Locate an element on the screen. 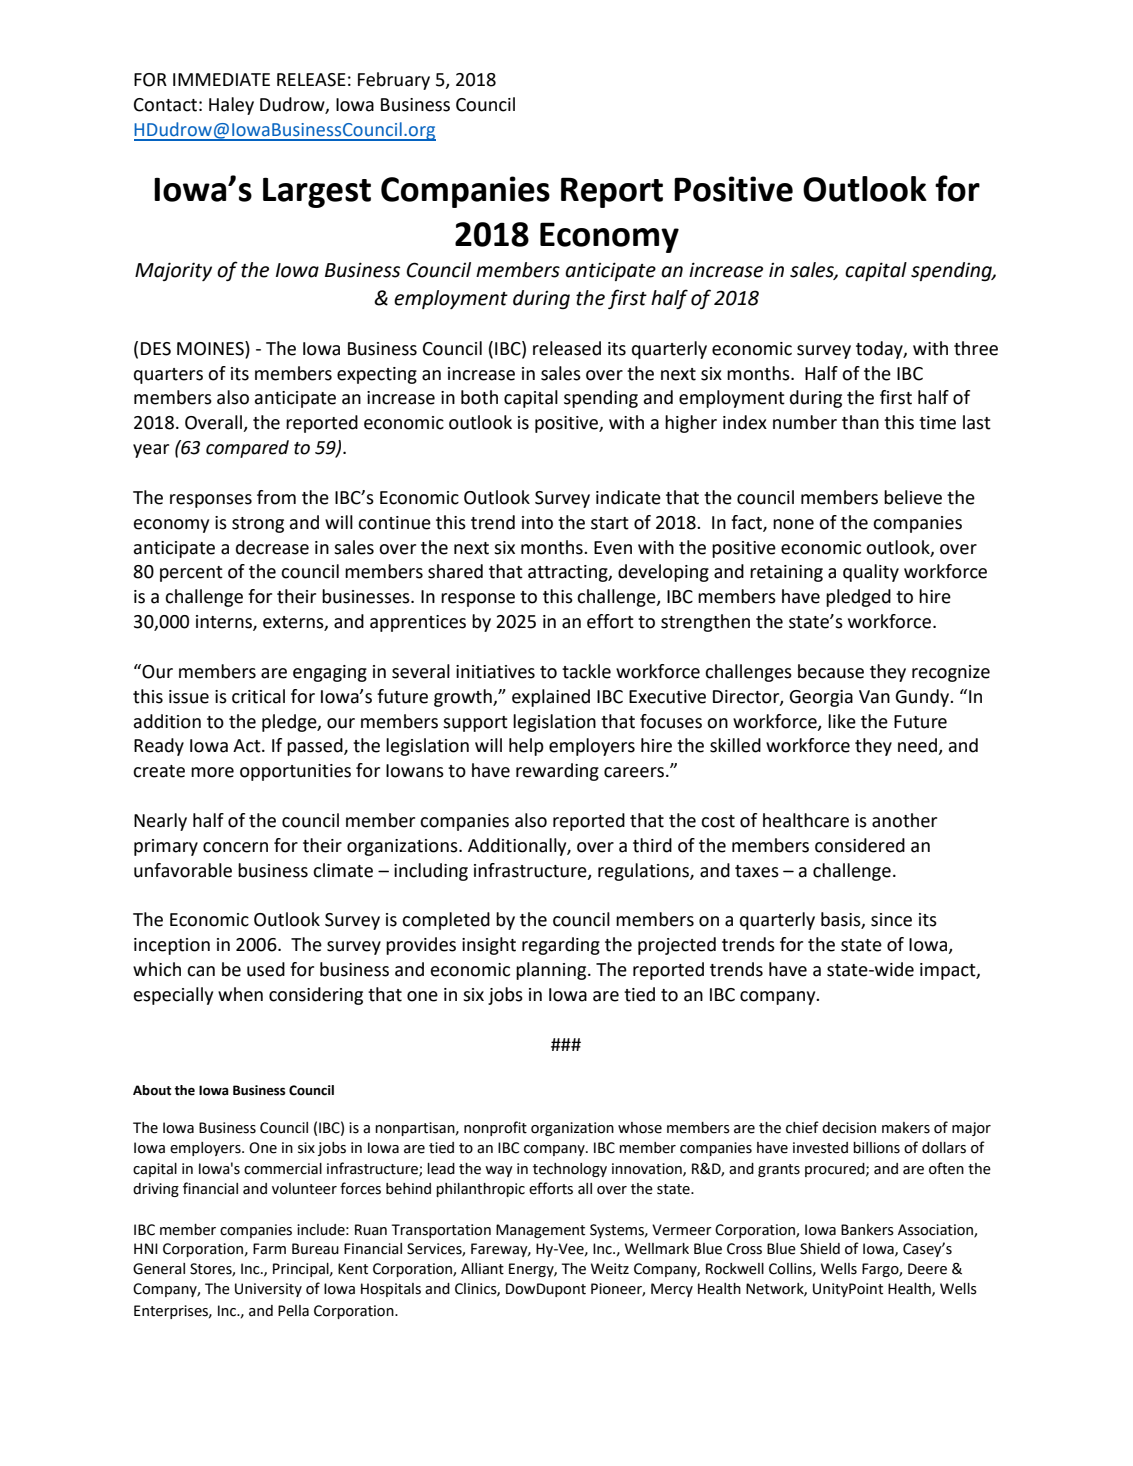 This screenshot has height=1466, width=1133. February is located at coordinates (394, 81).
